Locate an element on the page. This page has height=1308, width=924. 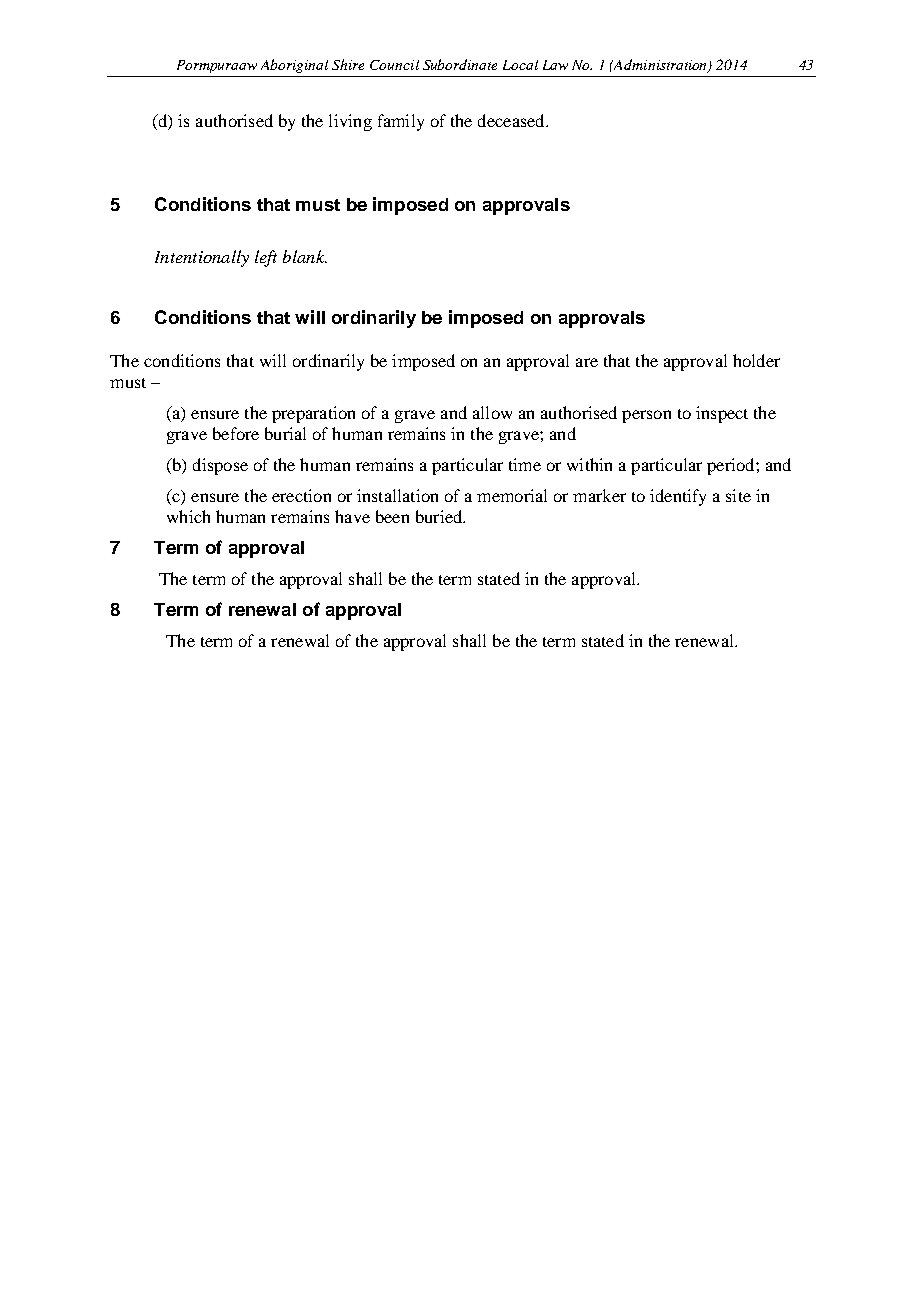
Subordinate is located at coordinates (460, 64).
